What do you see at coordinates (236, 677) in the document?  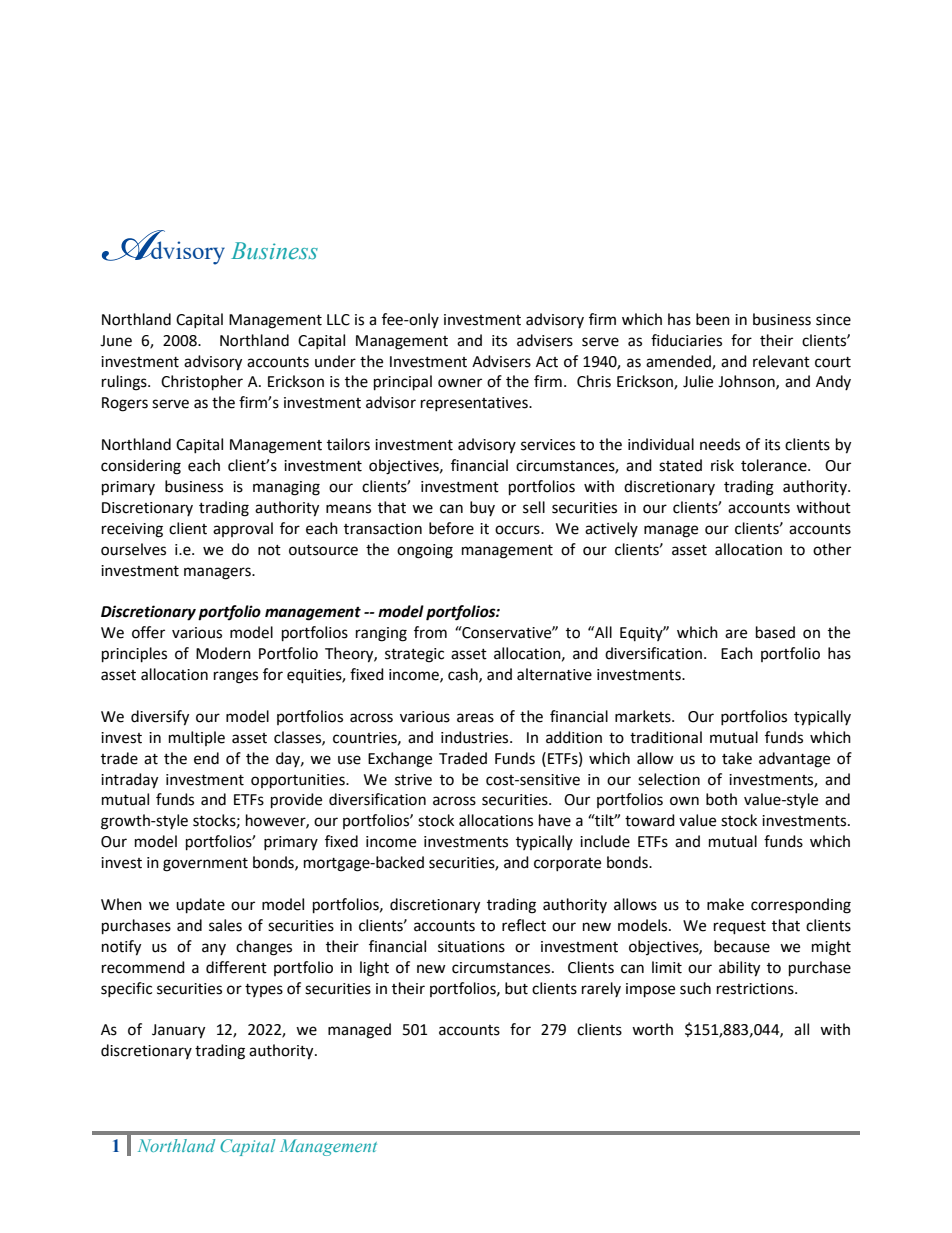 I see `ranges` at bounding box center [236, 677].
